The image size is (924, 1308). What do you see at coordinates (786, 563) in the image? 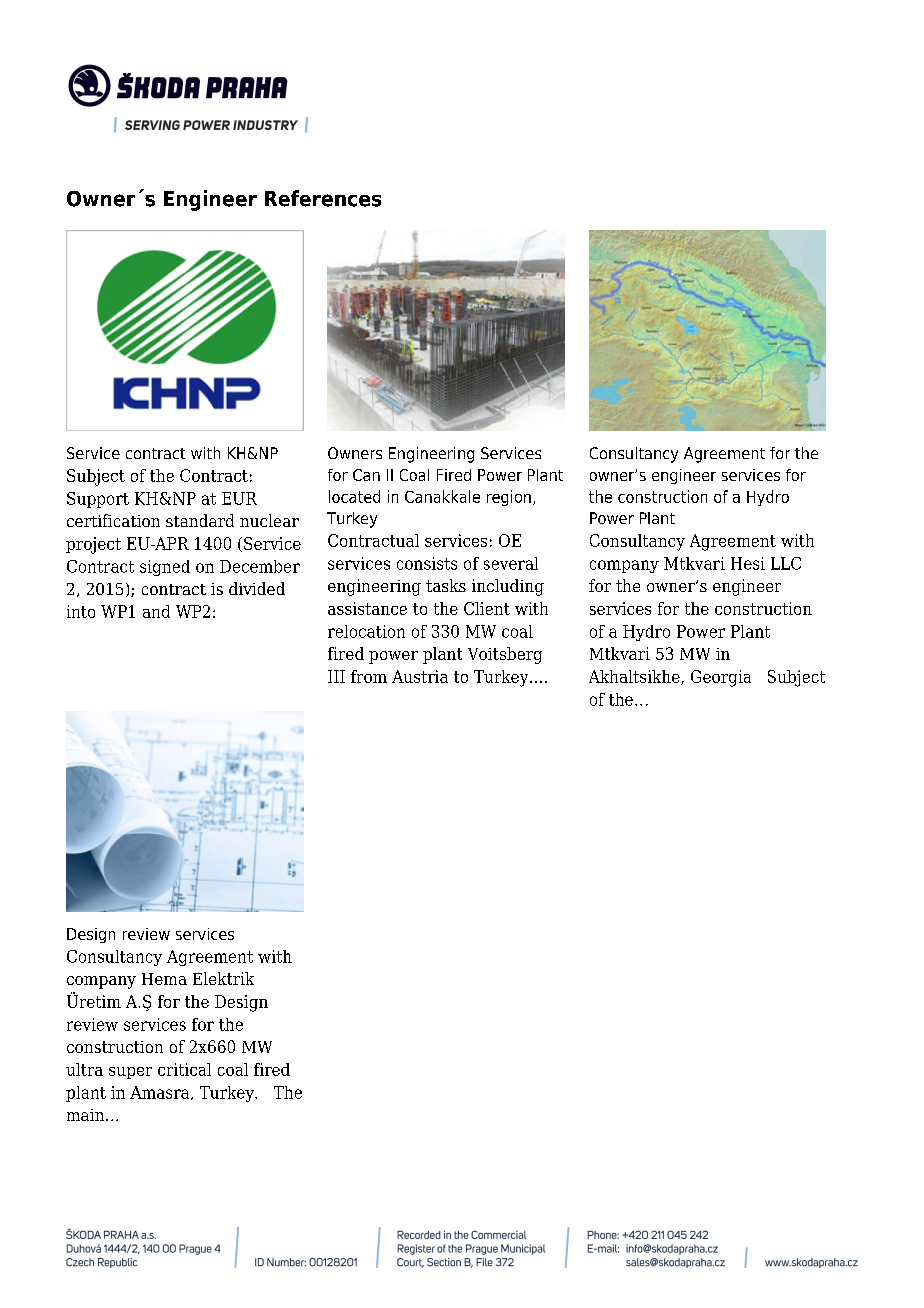
I see `LLC` at bounding box center [786, 563].
